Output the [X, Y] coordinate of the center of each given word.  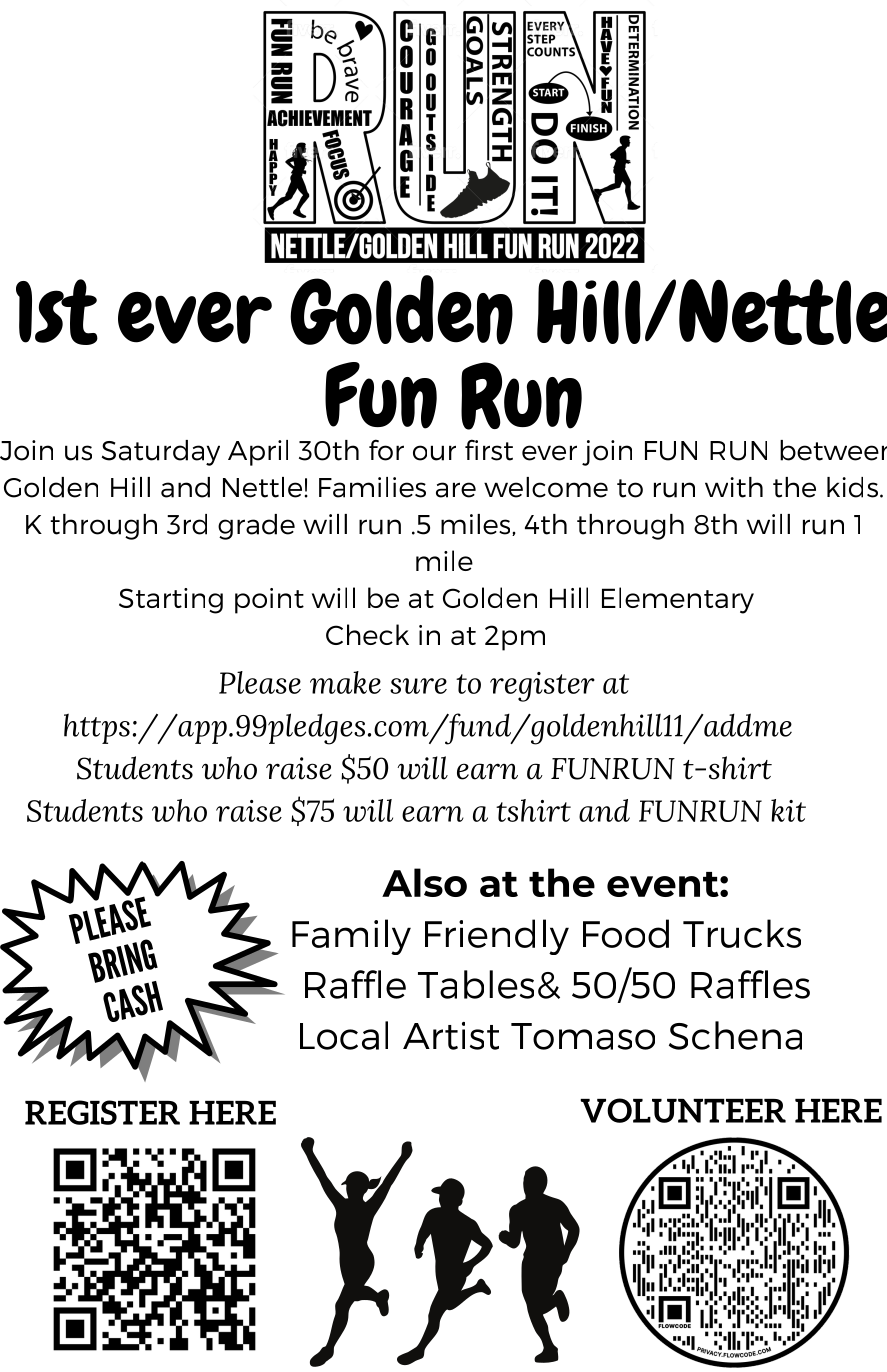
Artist [451, 1036]
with [734, 487]
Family [351, 937]
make [345, 682]
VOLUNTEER [683, 1110]
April [258, 453]
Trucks [742, 933]
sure [418, 686]
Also [424, 882]
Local [344, 1035]
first [489, 450]
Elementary [678, 600]
